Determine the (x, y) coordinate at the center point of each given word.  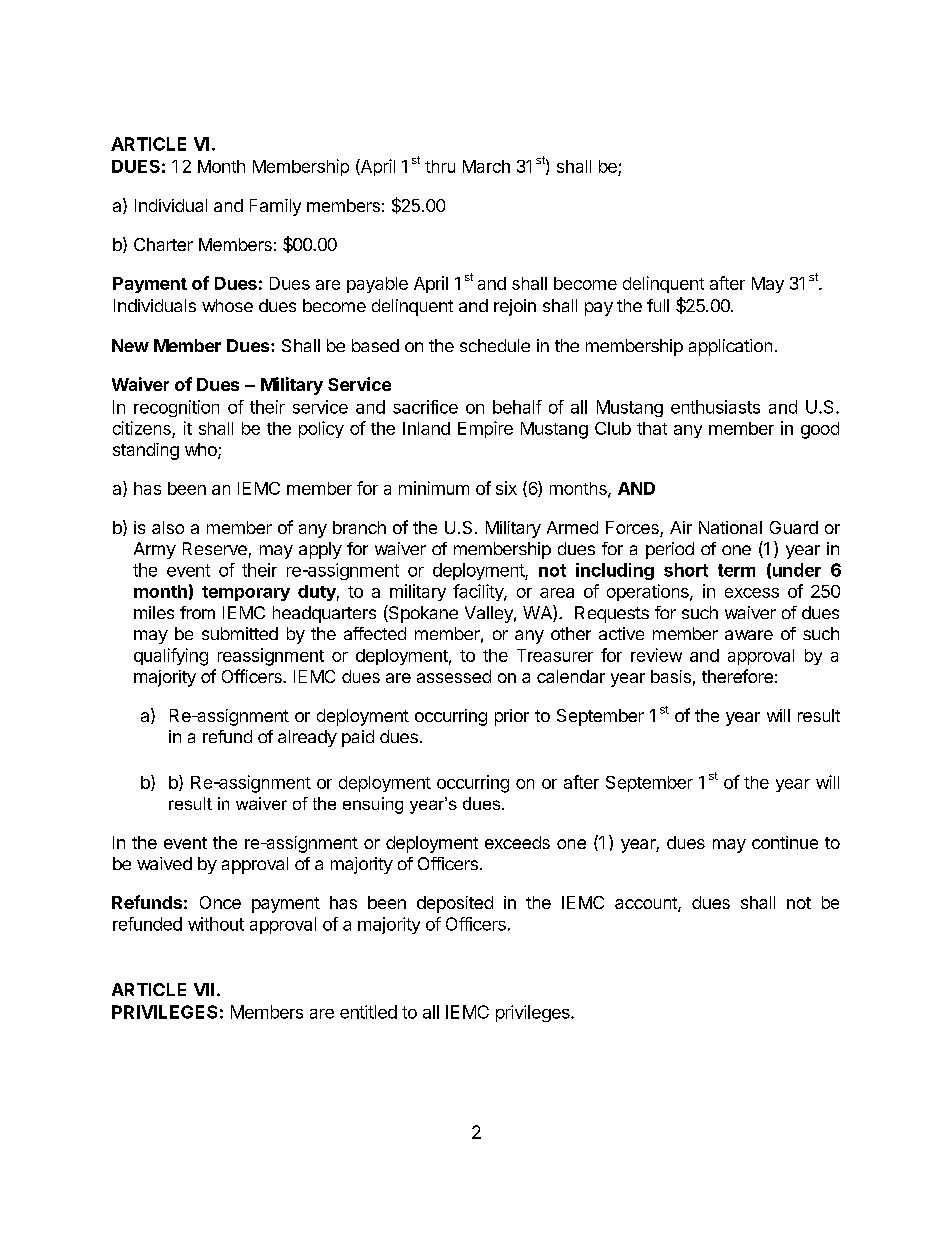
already (307, 738)
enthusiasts (715, 407)
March (486, 166)
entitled (368, 1012)
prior (512, 717)
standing (146, 451)
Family (275, 207)
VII (204, 989)
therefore (737, 676)
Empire (485, 429)
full (658, 305)
